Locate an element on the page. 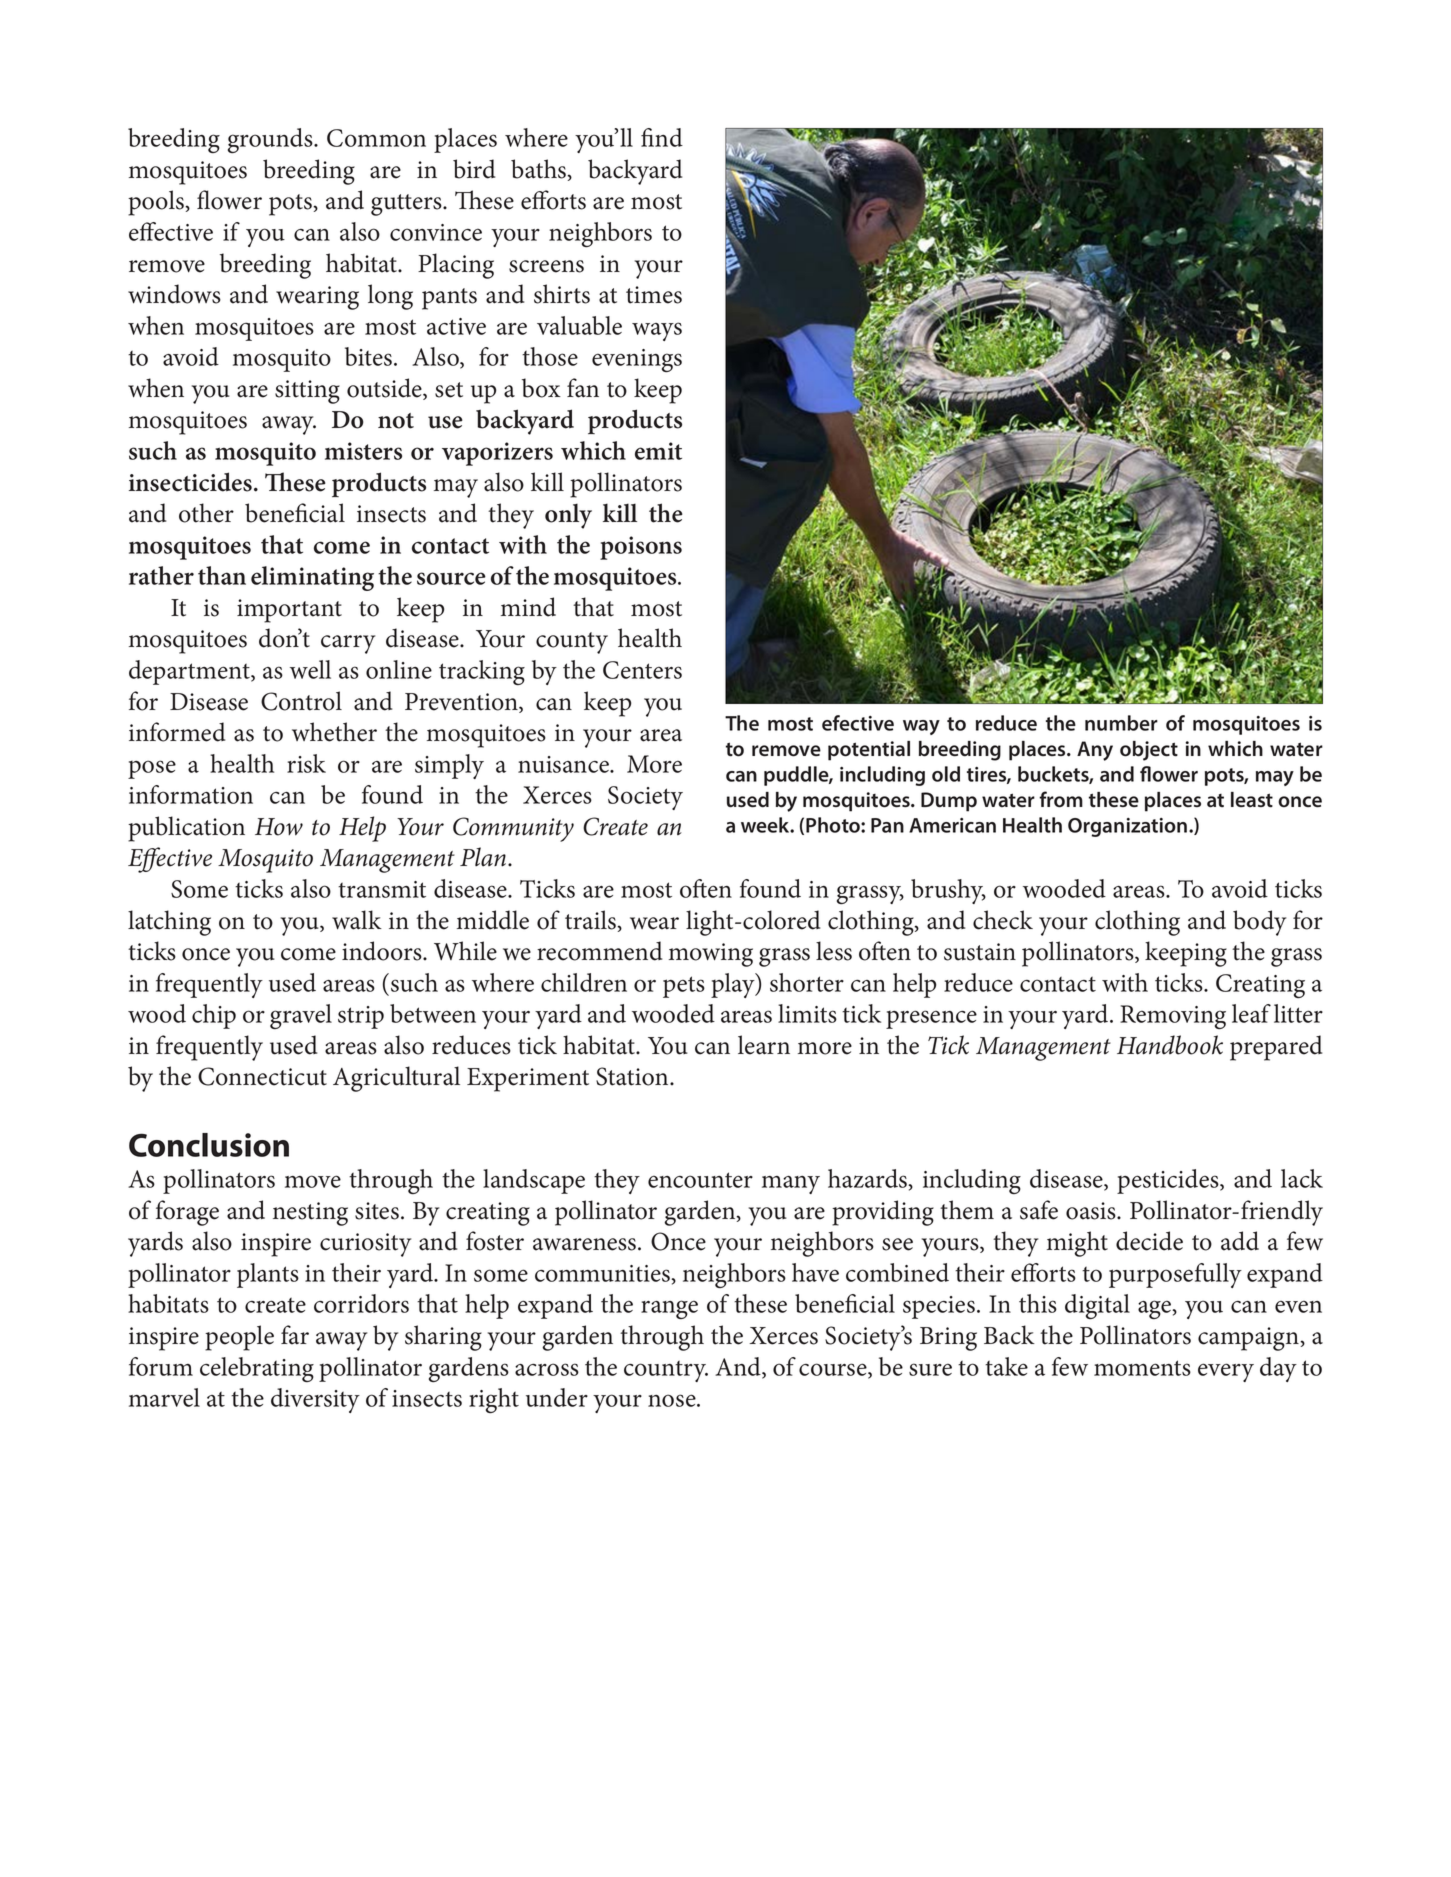 The image size is (1451, 1877). mowing is located at coordinates (711, 955).
